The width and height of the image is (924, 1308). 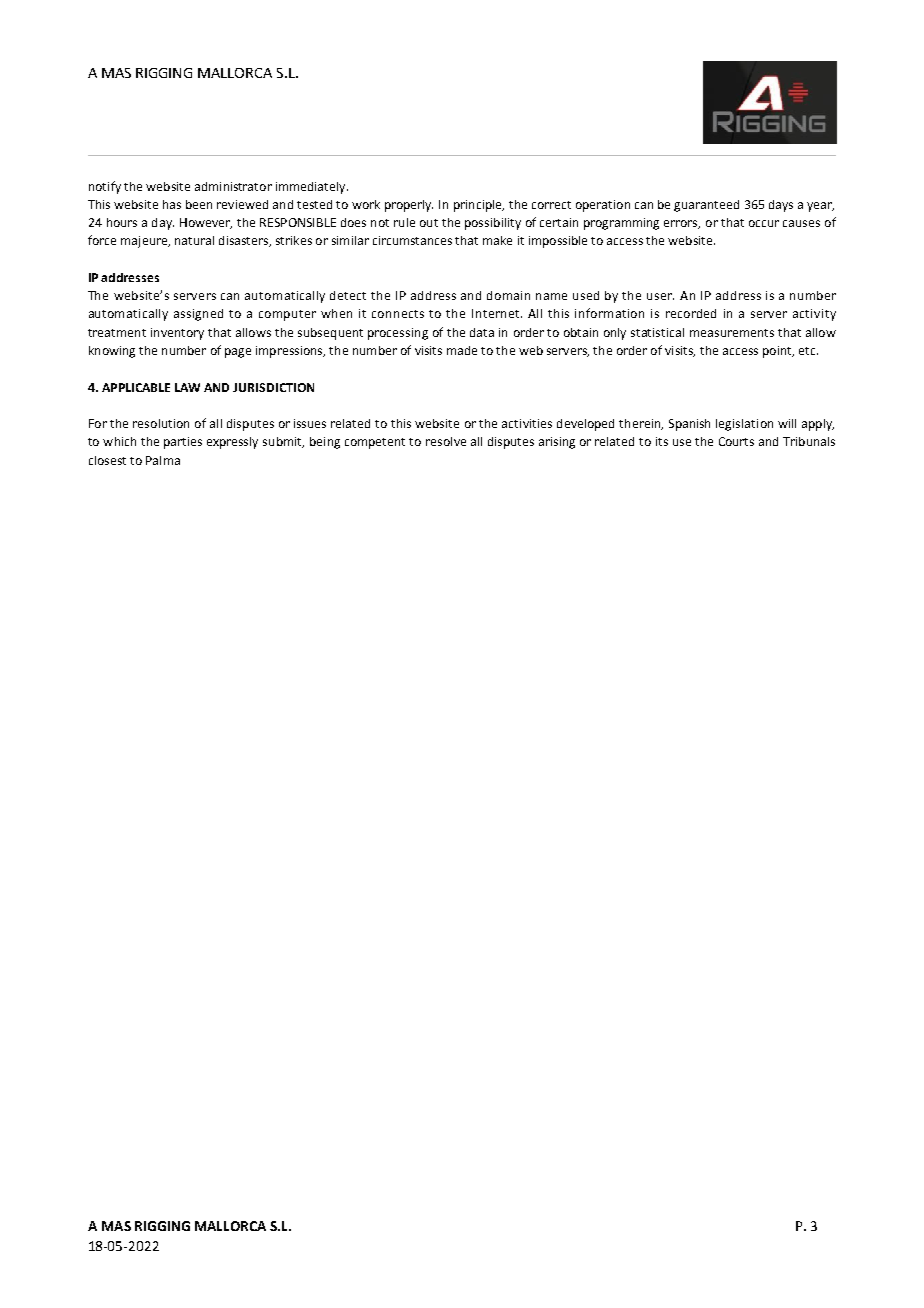 I want to click on natural, so click(x=194, y=240).
